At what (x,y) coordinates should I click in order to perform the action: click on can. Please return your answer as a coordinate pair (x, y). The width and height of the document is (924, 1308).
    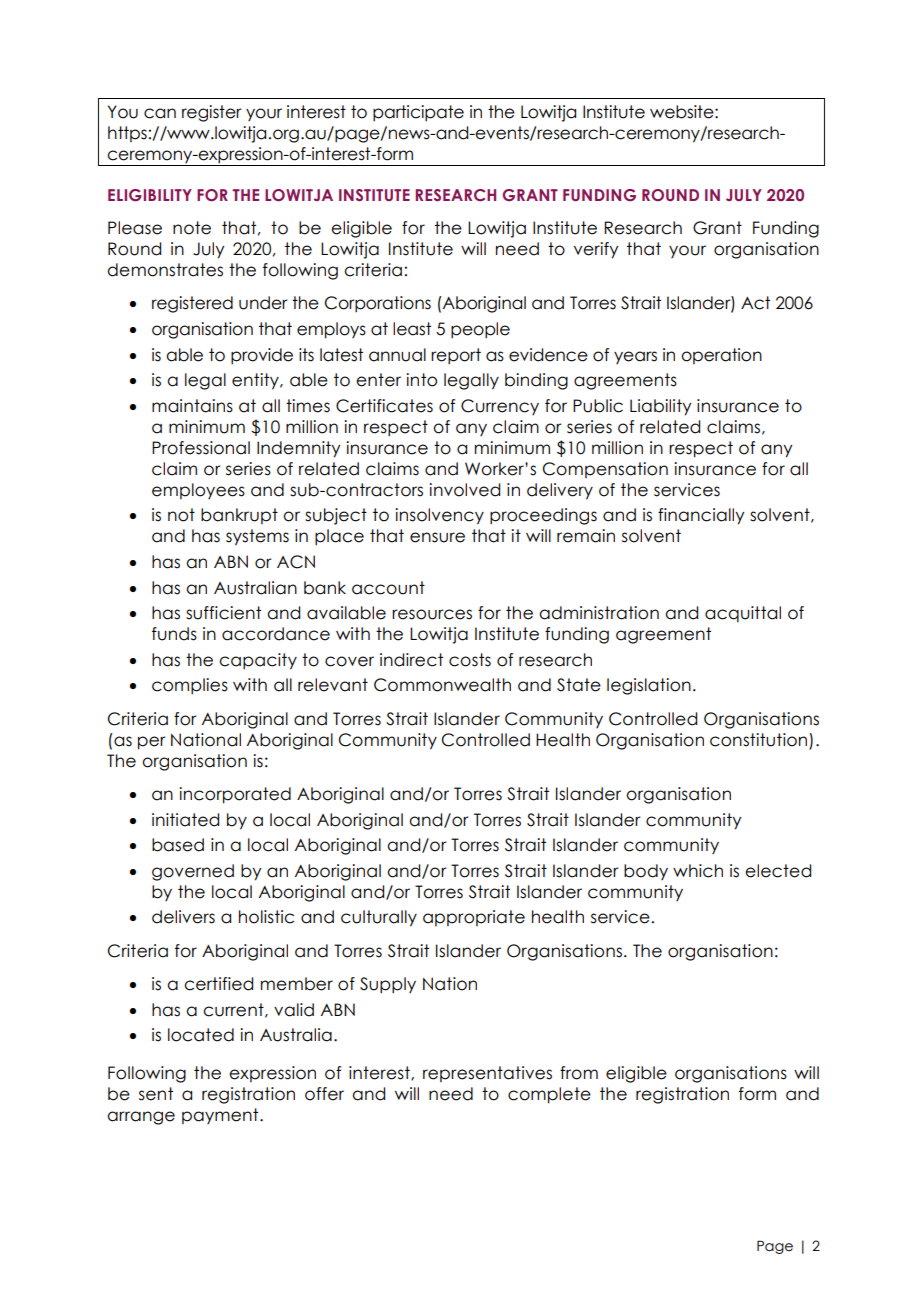
    Looking at the image, I should click on (160, 113).
